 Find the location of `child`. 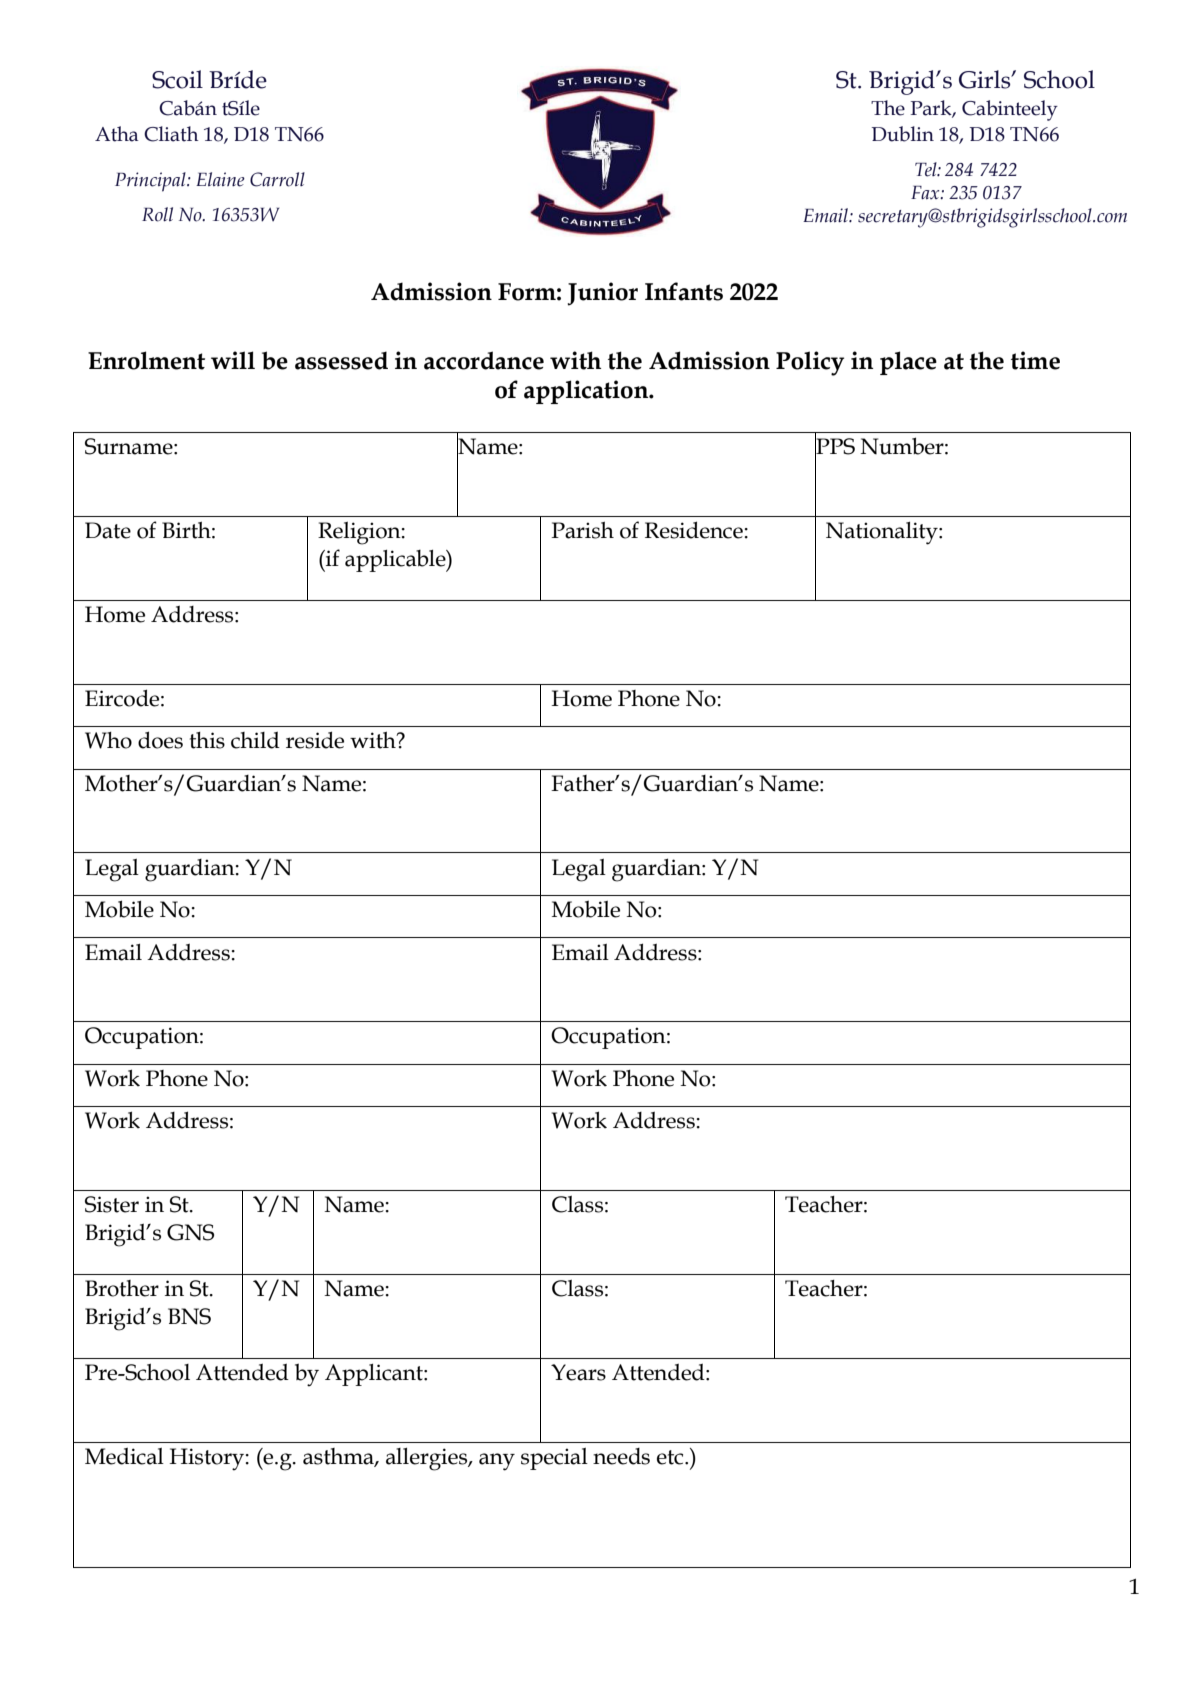

child is located at coordinates (255, 740).
